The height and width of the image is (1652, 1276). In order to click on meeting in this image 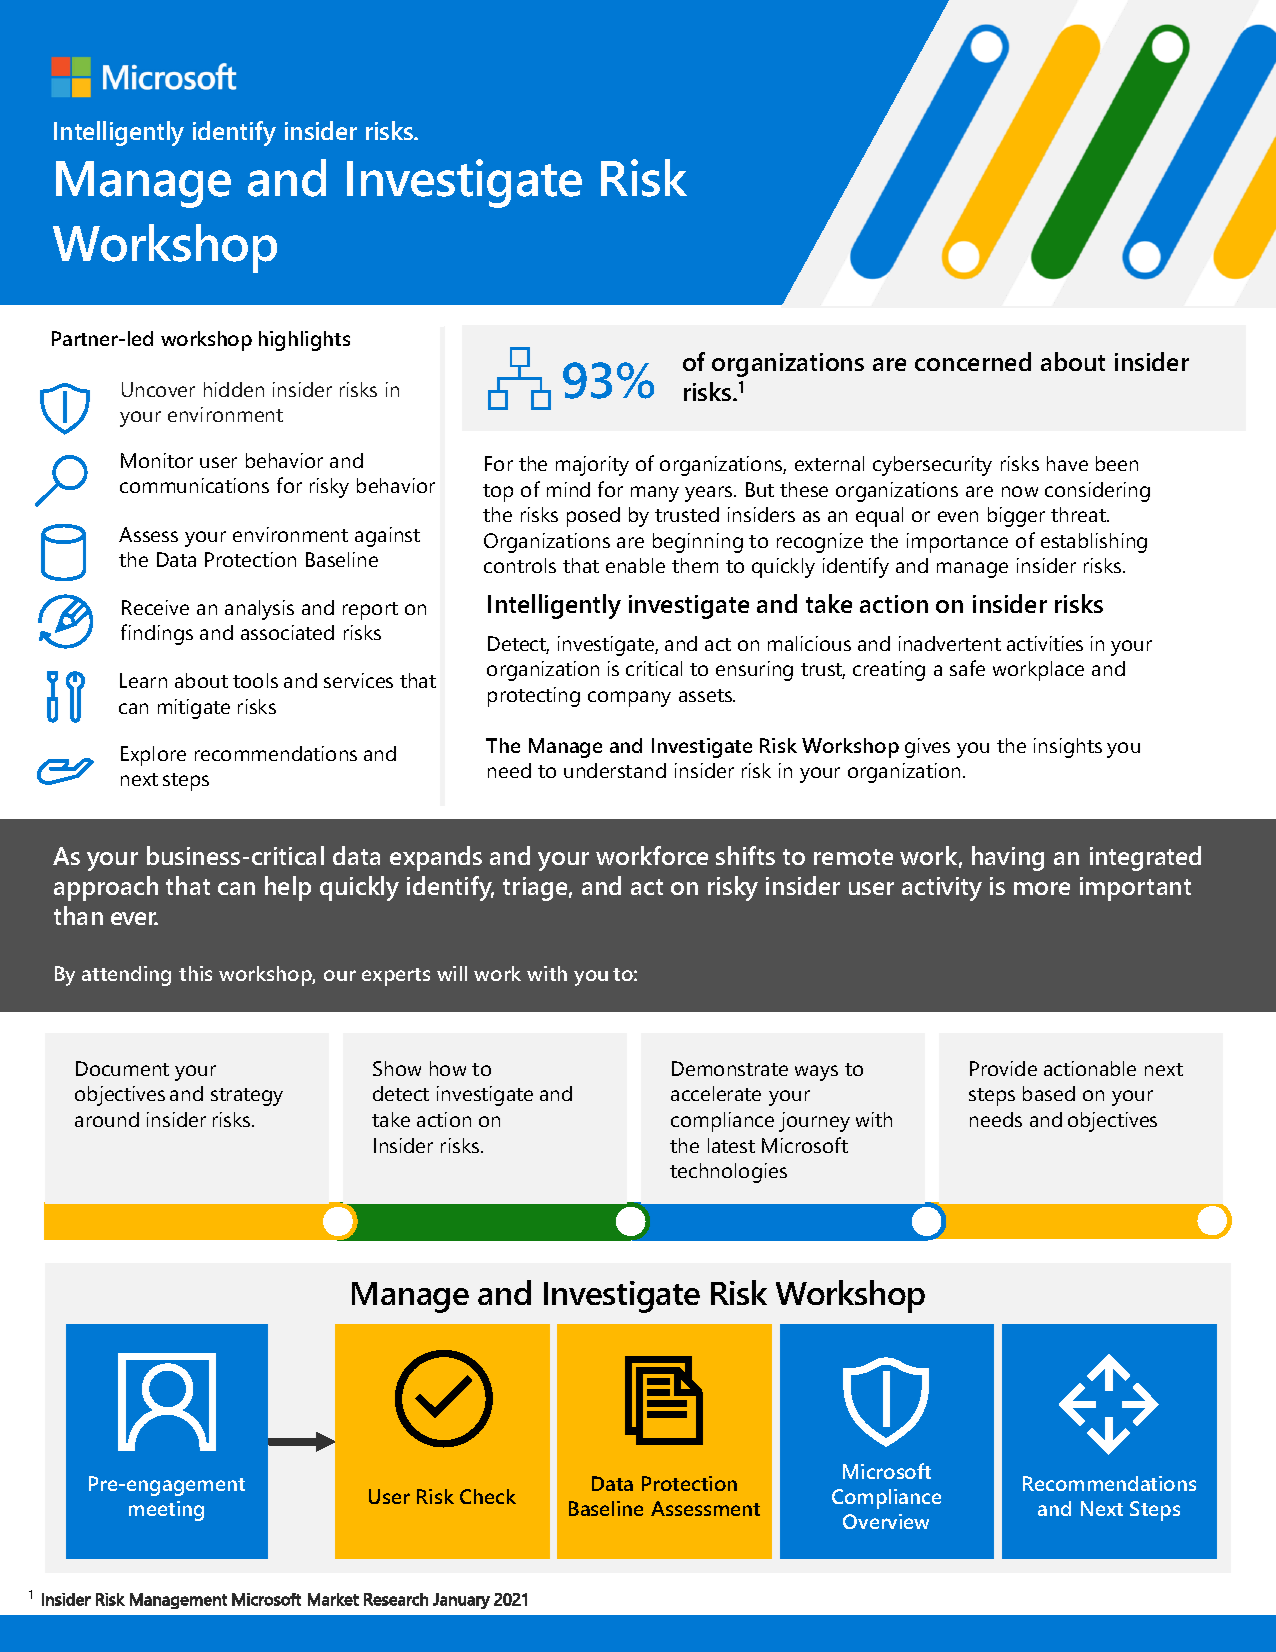, I will do `click(166, 1511)`.
